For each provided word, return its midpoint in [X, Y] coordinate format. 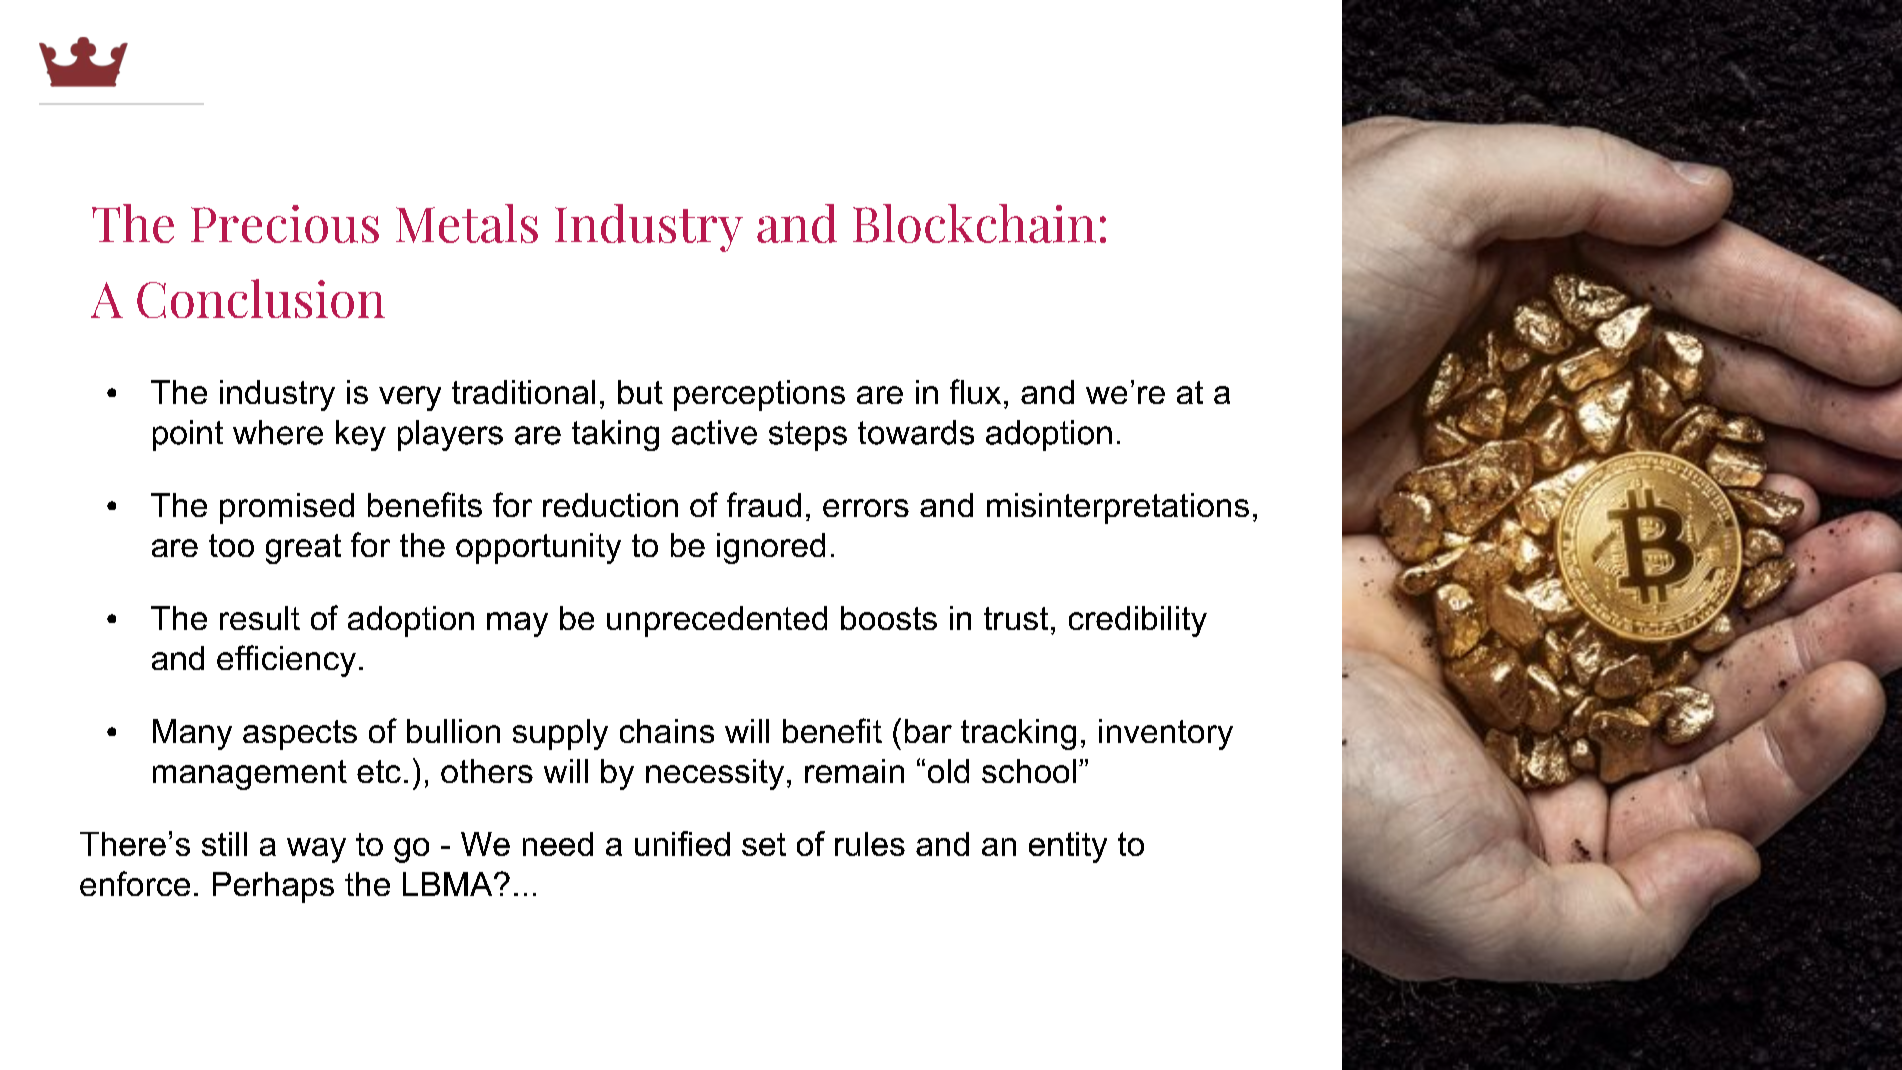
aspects [300, 735]
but [640, 392]
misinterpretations [1118, 508]
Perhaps [273, 887]
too [231, 545]
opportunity [538, 548]
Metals [467, 223]
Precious [285, 224]
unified [682, 843]
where [278, 432]
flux [975, 391]
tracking [1018, 734]
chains [667, 731]
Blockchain [974, 223]
